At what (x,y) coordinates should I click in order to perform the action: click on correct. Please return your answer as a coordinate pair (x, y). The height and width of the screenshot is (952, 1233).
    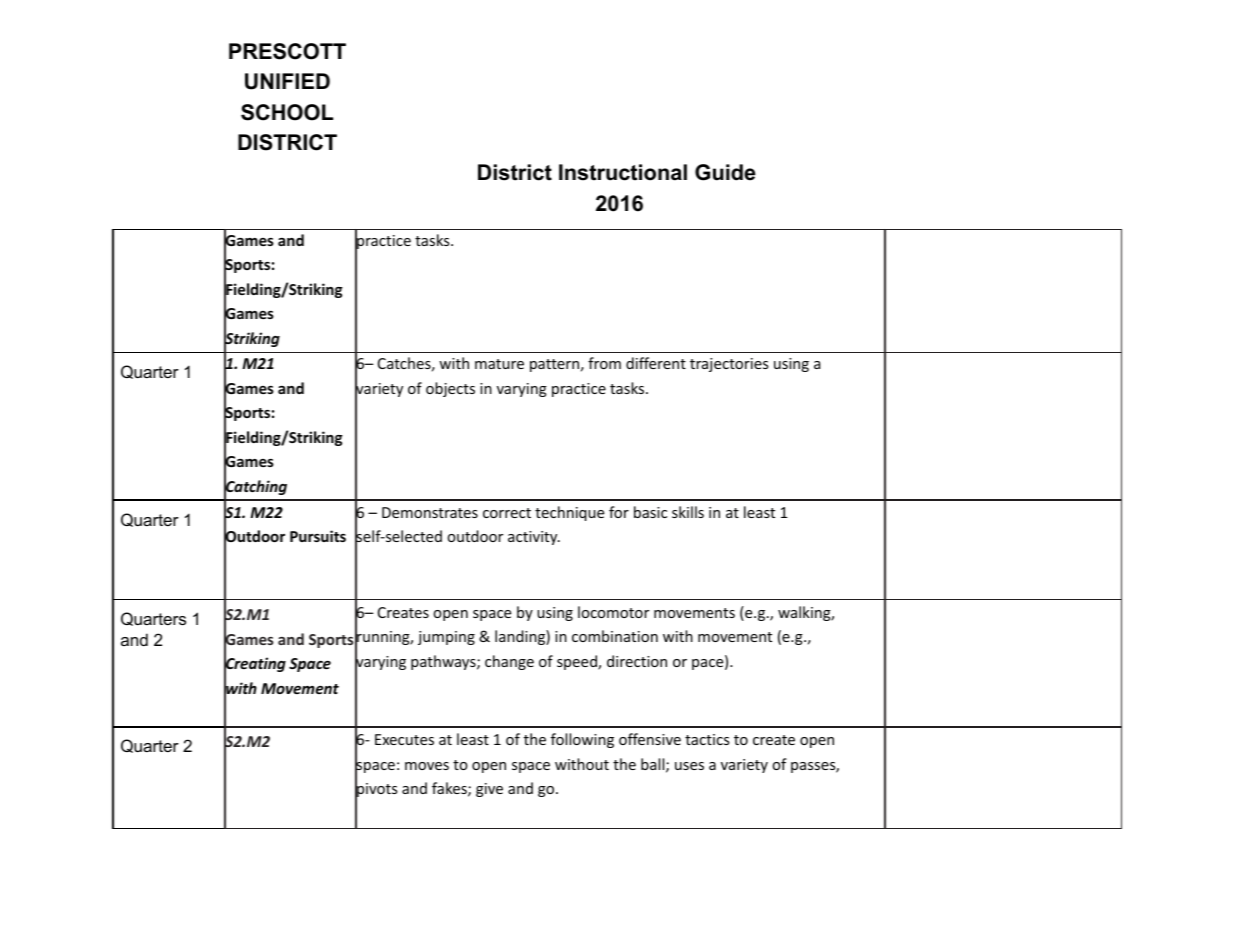
    Looking at the image, I should click on (507, 513).
